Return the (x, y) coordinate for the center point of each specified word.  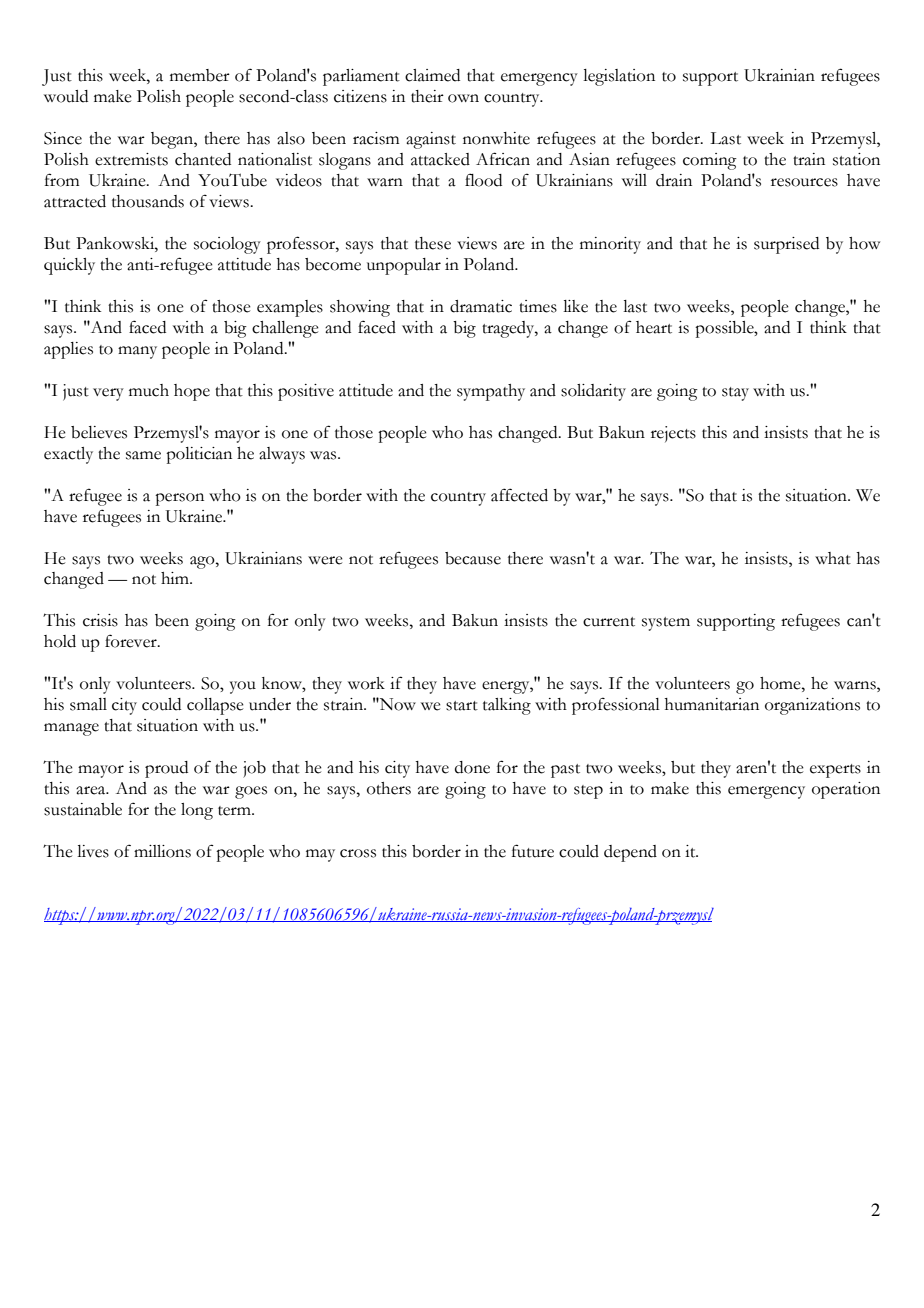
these (433, 243)
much (149, 390)
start (462, 706)
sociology (227, 245)
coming (710, 161)
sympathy (491, 392)
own (463, 98)
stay (735, 394)
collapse (215, 706)
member (200, 75)
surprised (786, 245)
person (179, 499)
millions (162, 851)
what (833, 558)
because (473, 558)
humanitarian (712, 704)
